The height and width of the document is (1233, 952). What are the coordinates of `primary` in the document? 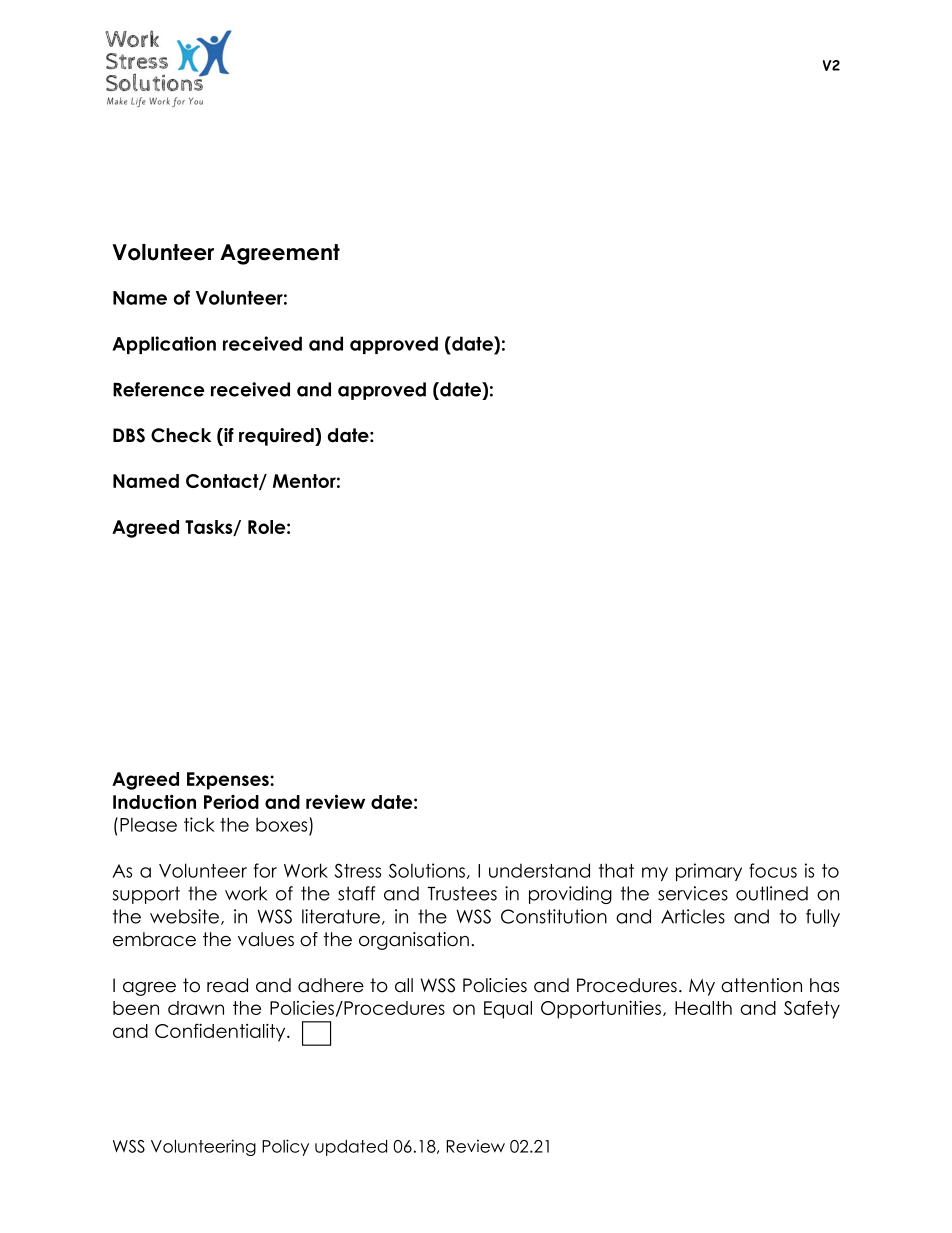 It's located at (709, 872).
